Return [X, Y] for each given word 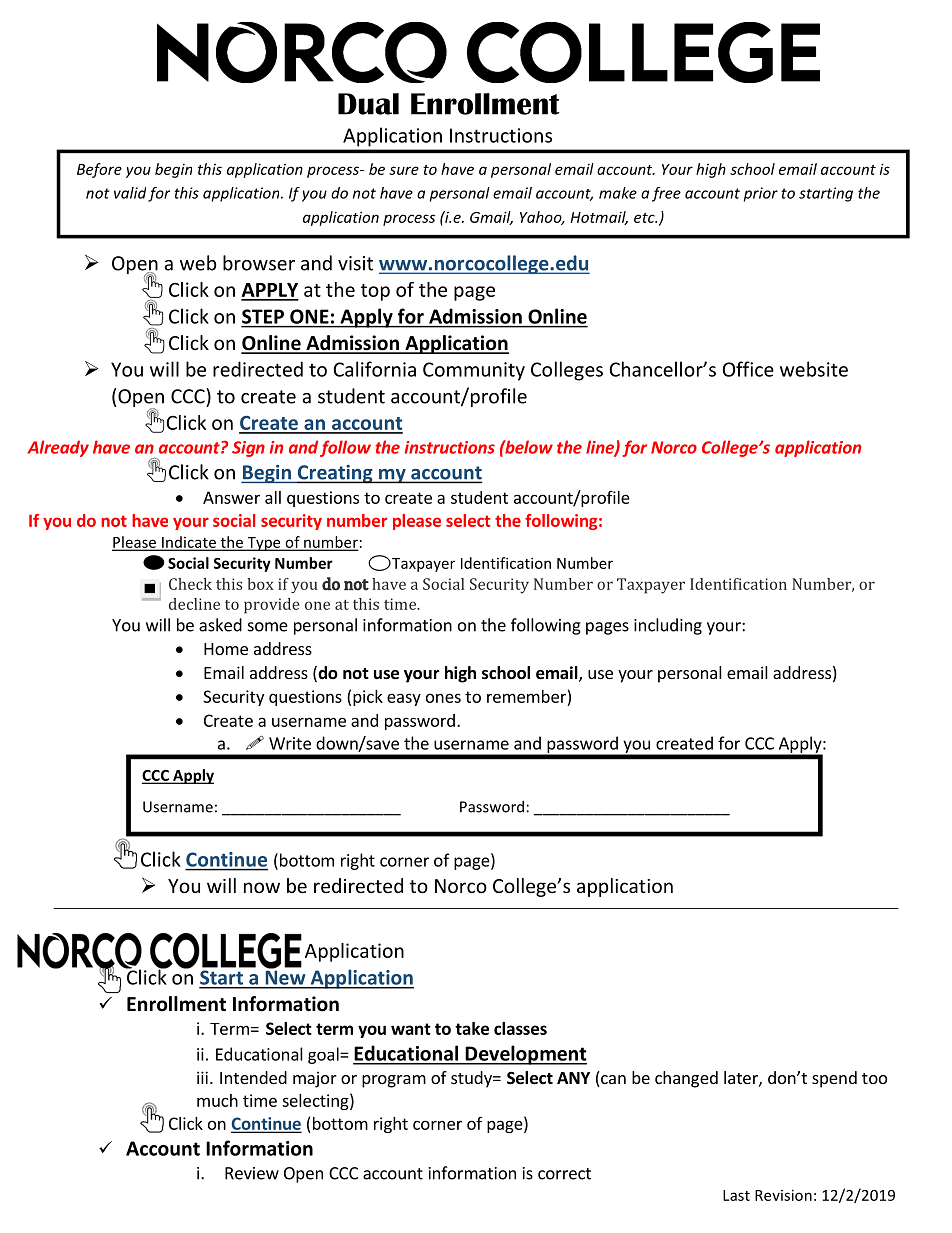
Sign [248, 449]
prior [761, 194]
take [472, 1028]
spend [834, 1079]
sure [404, 170]
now [262, 887]
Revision [783, 1195]
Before [99, 170]
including [668, 626]
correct [564, 1174]
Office [748, 369]
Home [226, 649]
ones [443, 698]
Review [252, 1173]
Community [474, 371]
